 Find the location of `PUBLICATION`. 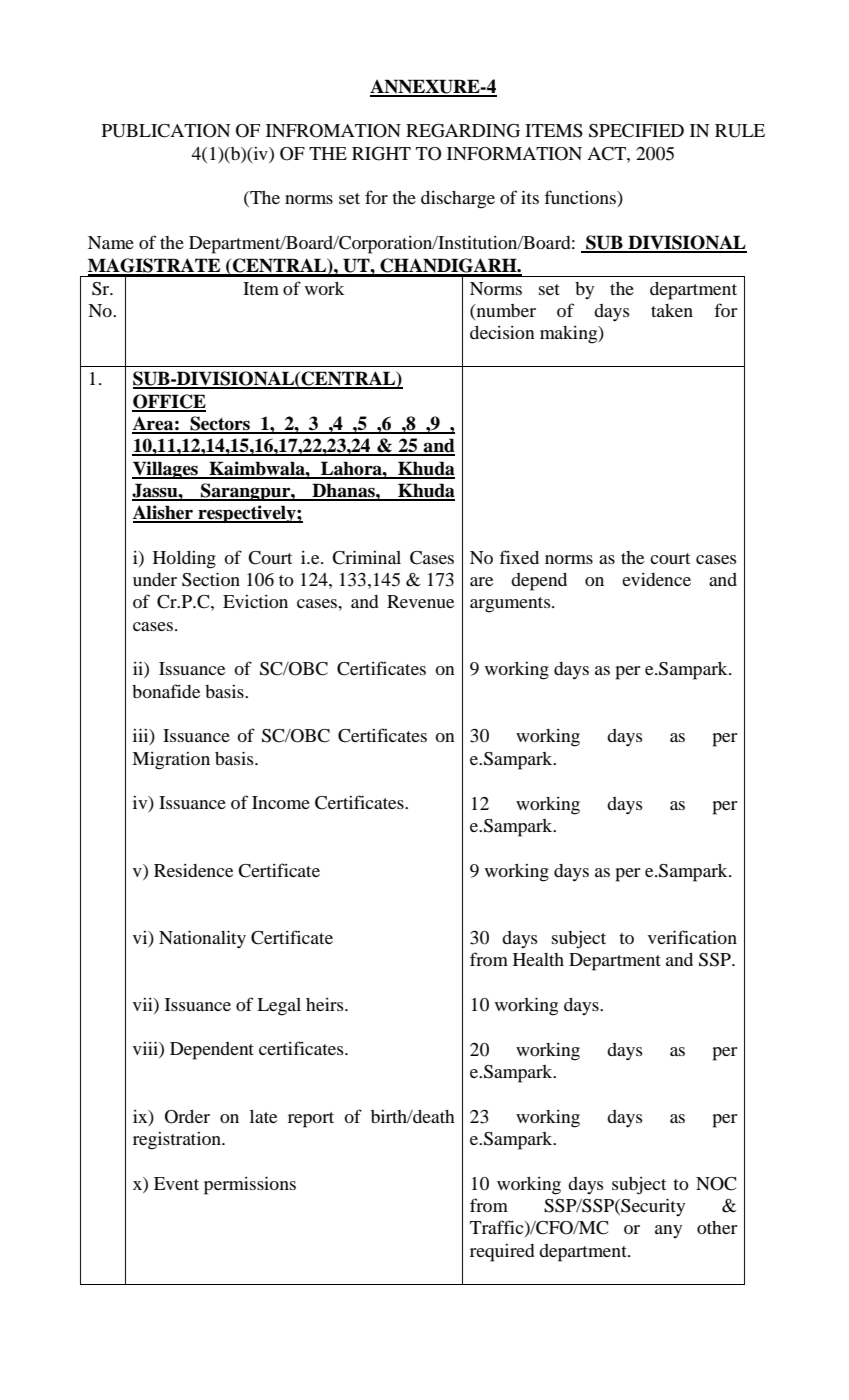

PUBLICATION is located at coordinates (166, 131).
